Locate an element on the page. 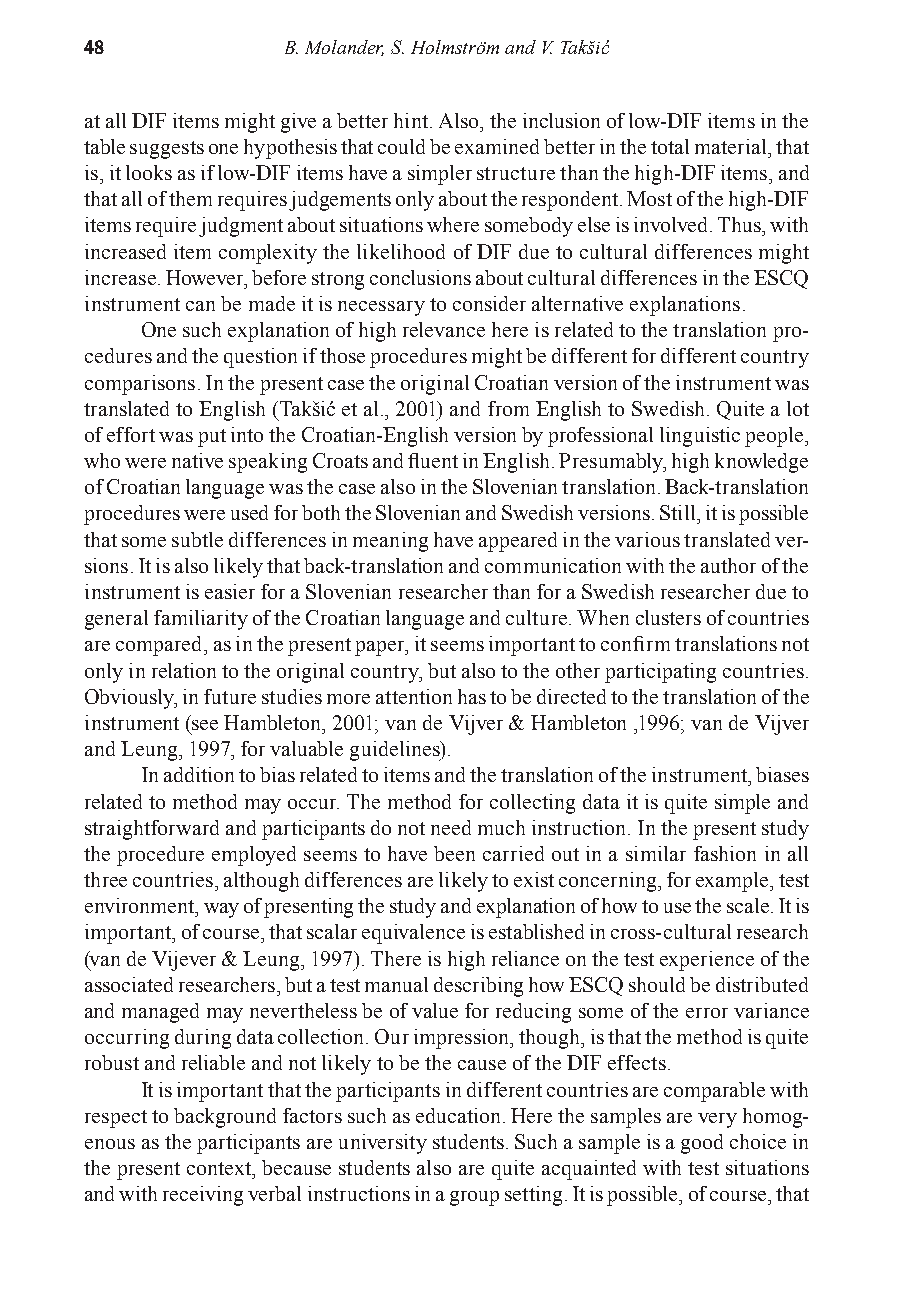 This image has height=1316, width=922. material is located at coordinates (732, 146).
